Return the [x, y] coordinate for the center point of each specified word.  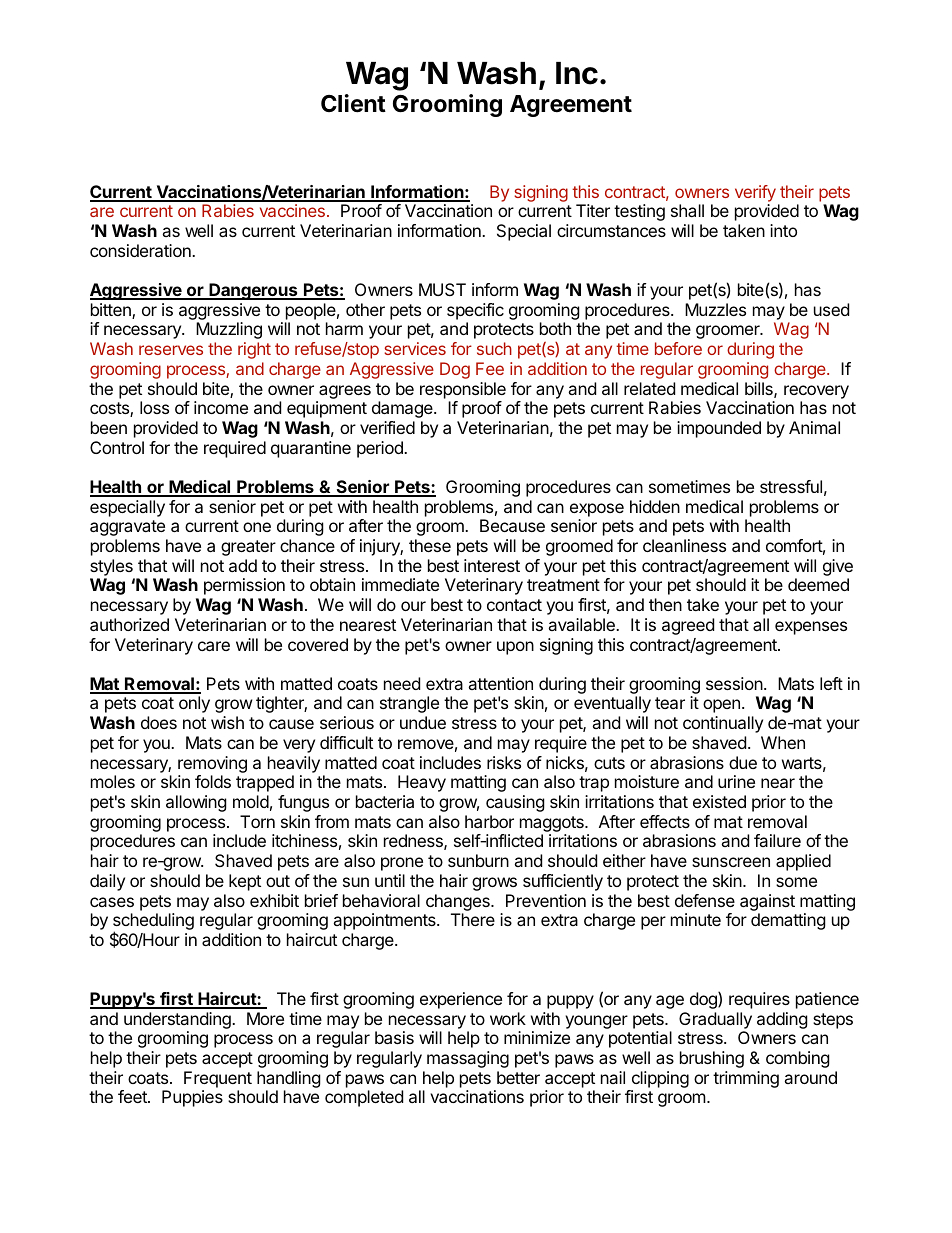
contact [514, 605]
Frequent [218, 1079]
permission [244, 586]
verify [755, 193]
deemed [818, 584]
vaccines [292, 210]
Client [353, 103]
